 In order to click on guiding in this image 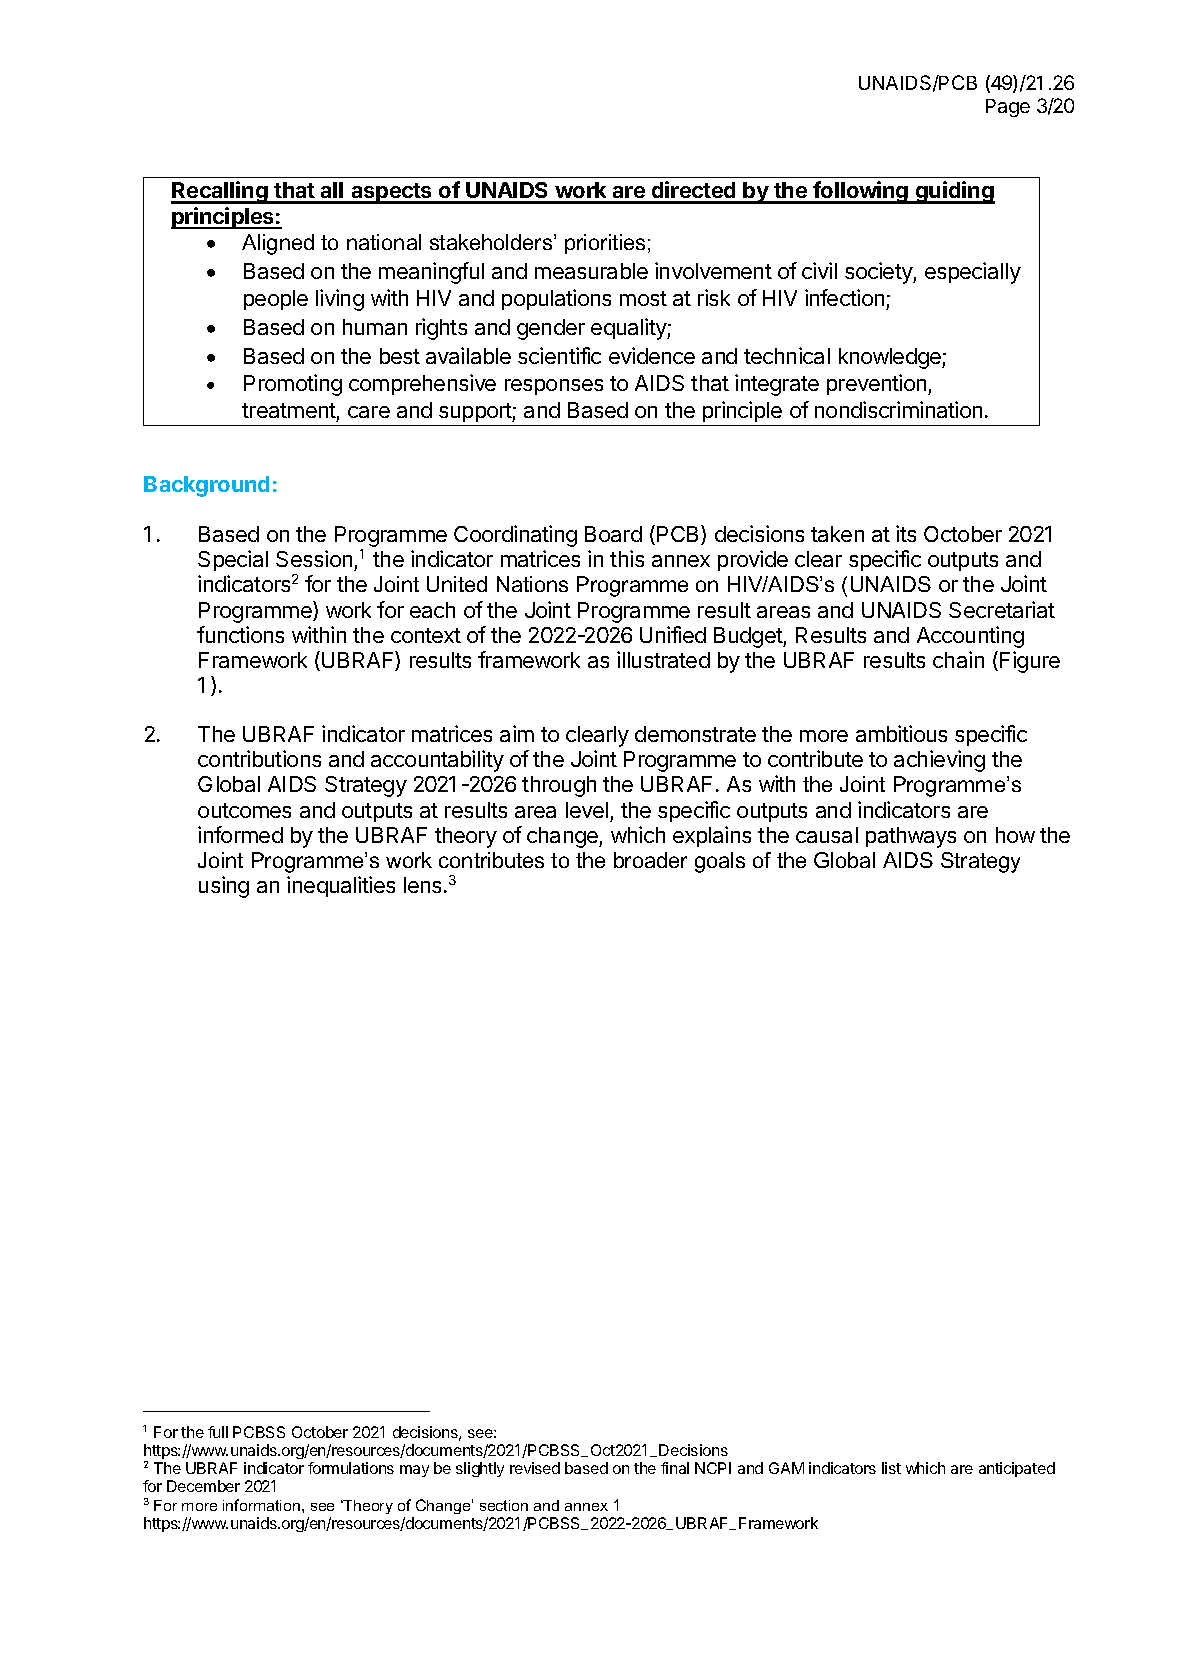, I will do `click(954, 192)`.
